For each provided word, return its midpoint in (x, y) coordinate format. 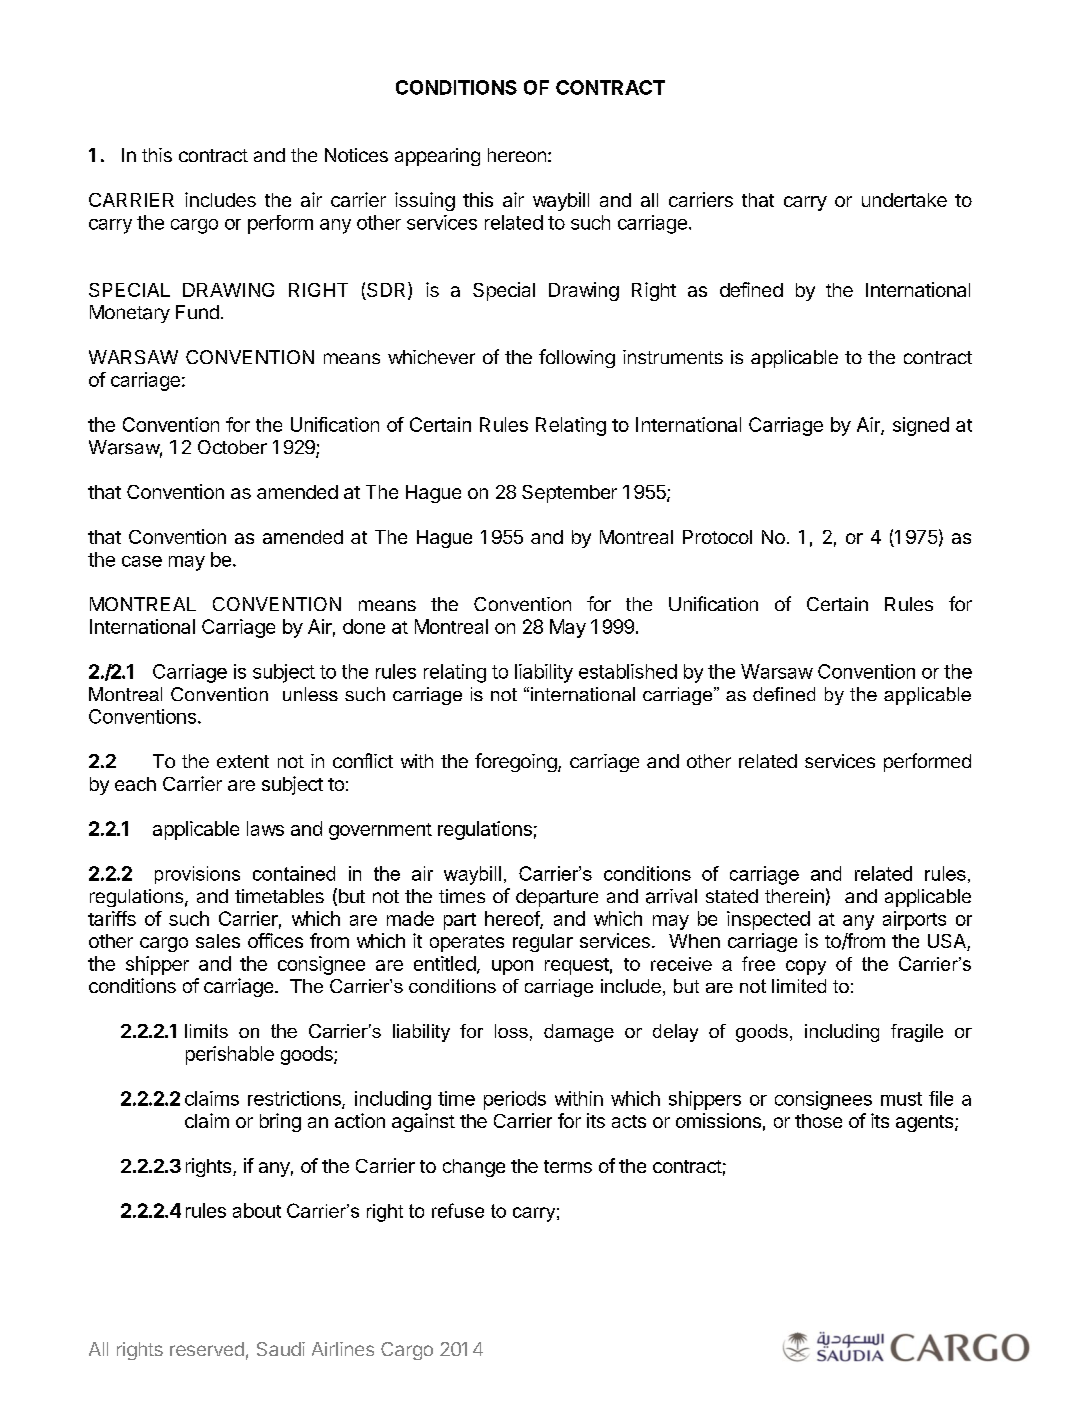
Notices (356, 155)
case (142, 561)
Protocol (717, 537)
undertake (904, 200)
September (569, 494)
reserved (207, 1349)
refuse (458, 1210)
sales (218, 941)
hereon (517, 155)
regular (543, 943)
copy (806, 967)
